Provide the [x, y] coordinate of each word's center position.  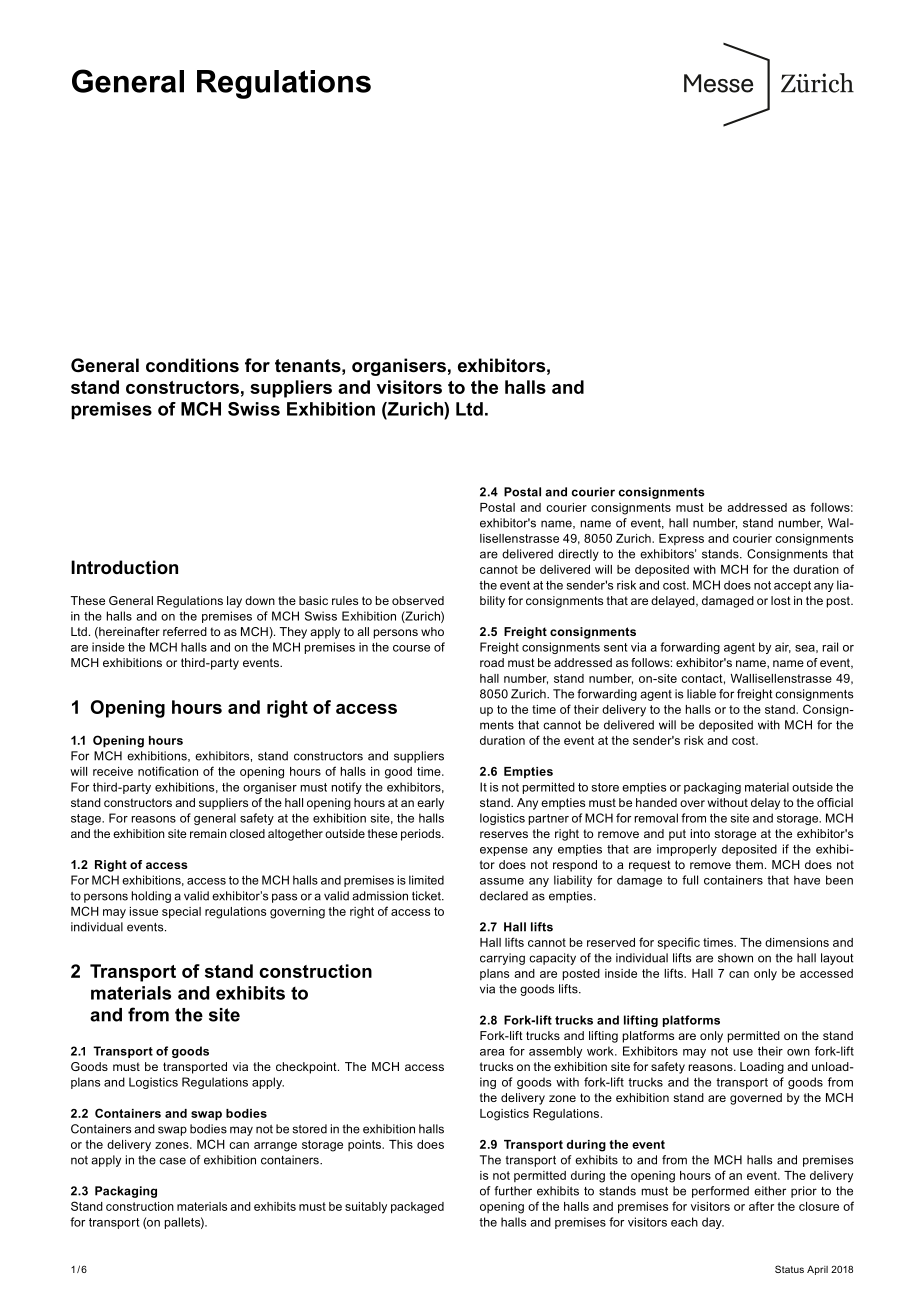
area [492, 1052]
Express [681, 539]
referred [185, 631]
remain [208, 833]
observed [418, 600]
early [430, 804]
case [172, 1161]
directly [578, 555]
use [743, 1052]
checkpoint [307, 1068]
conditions [192, 365]
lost [781, 600]
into [700, 833]
